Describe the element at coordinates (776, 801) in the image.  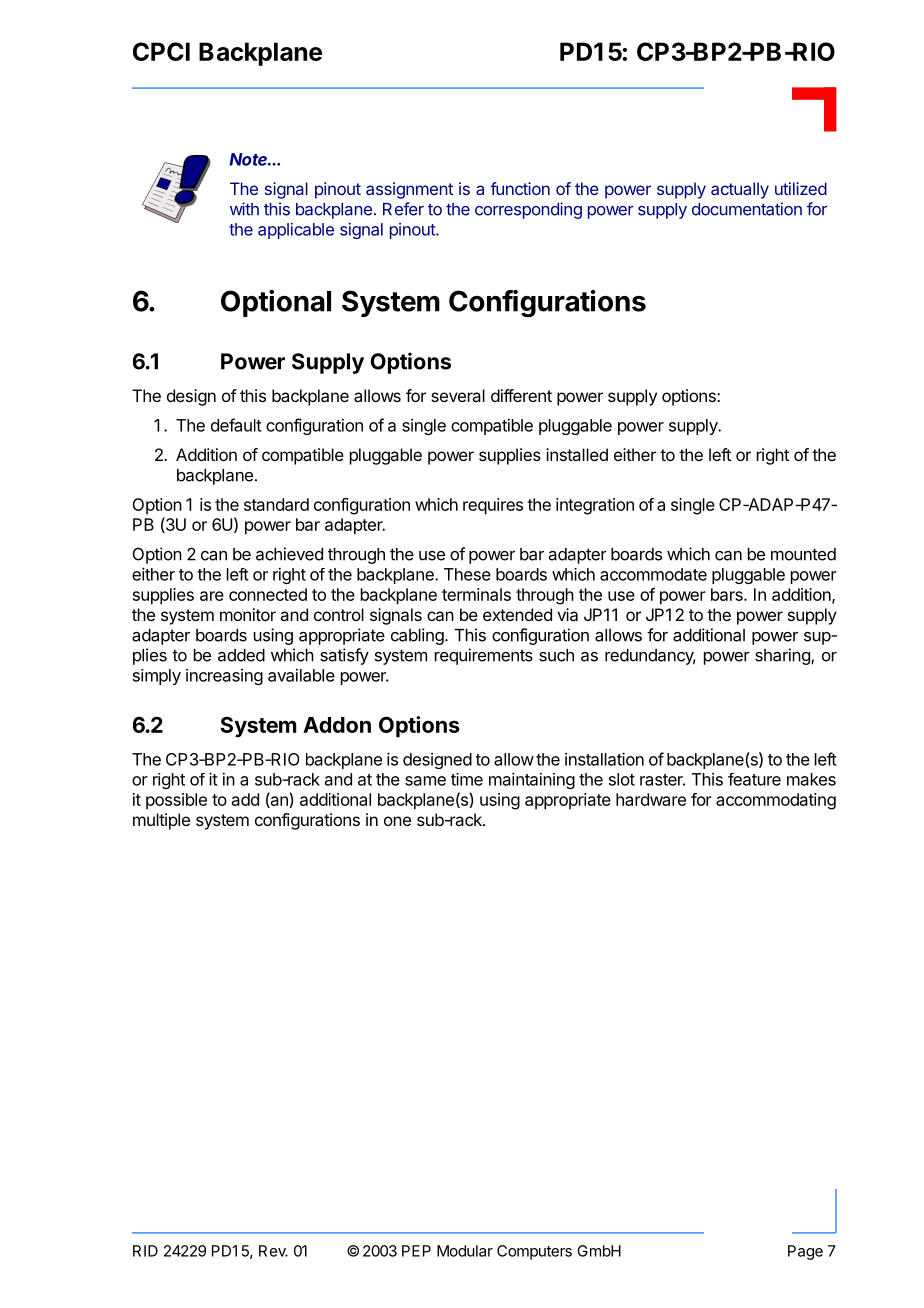
I see `accommodating` at that location.
